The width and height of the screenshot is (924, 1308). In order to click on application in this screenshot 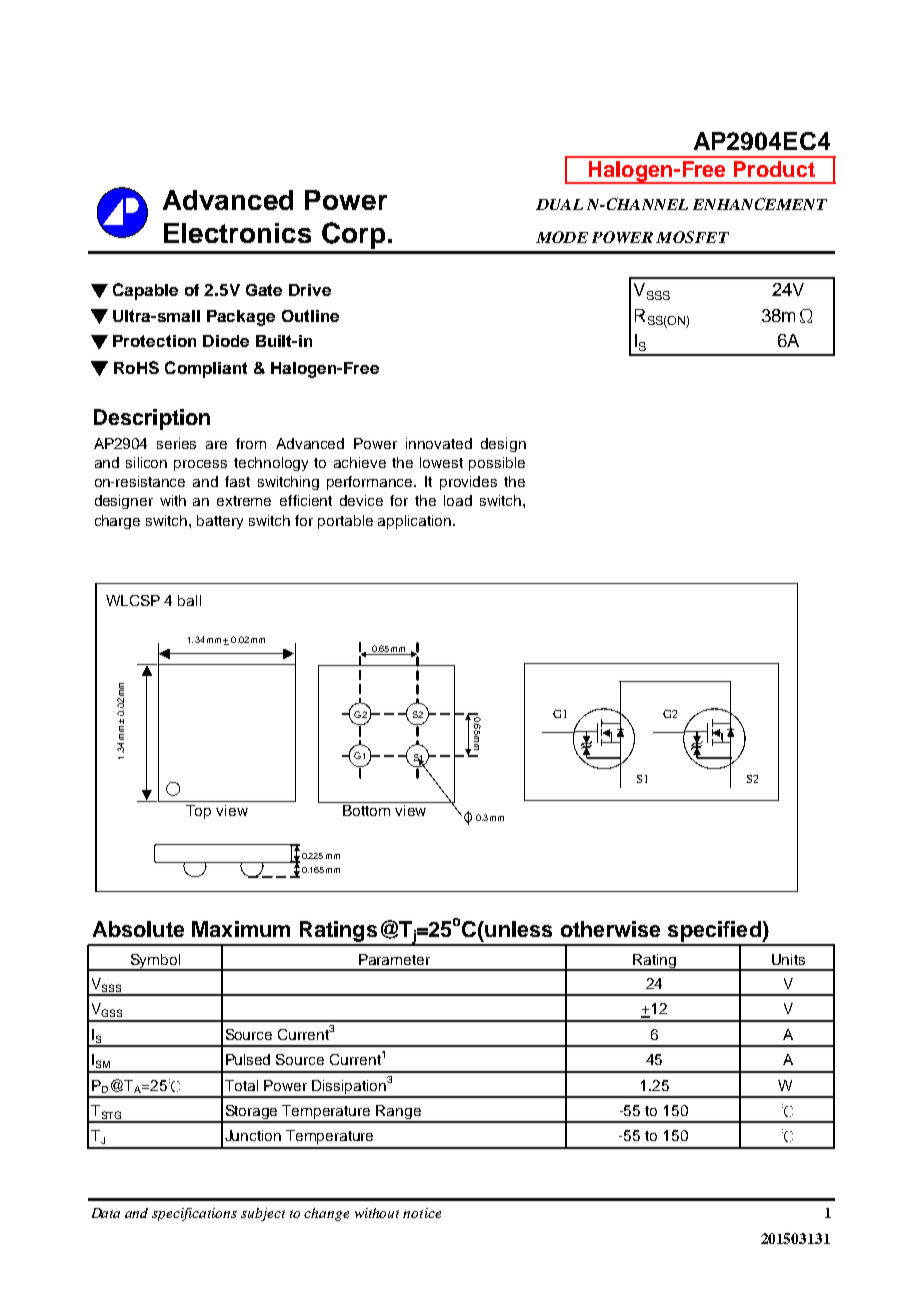, I will do `click(416, 522)`.
